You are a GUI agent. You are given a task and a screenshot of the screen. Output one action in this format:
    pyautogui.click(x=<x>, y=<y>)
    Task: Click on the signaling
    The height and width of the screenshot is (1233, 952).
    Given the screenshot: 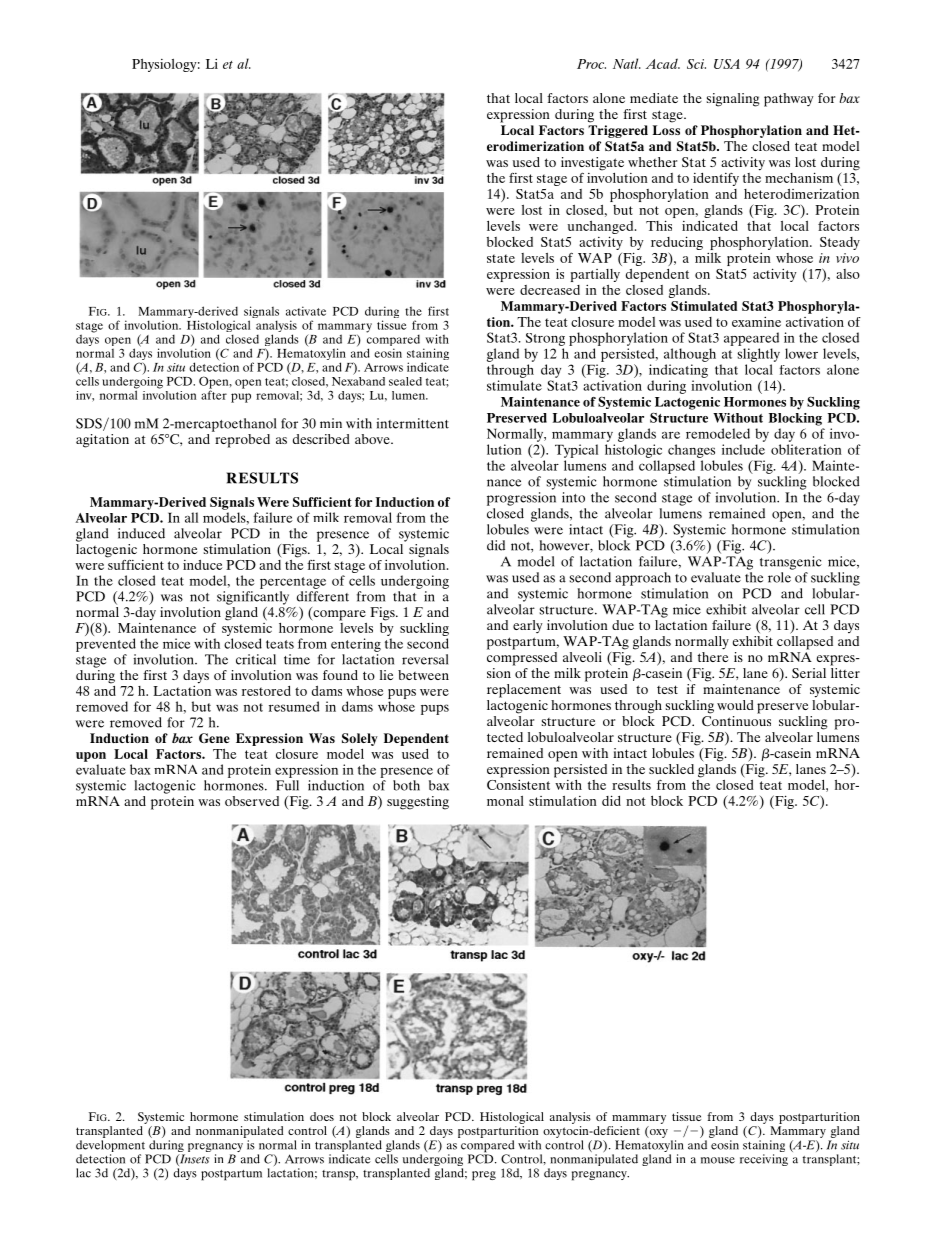 What is the action you would take?
    pyautogui.click(x=733, y=100)
